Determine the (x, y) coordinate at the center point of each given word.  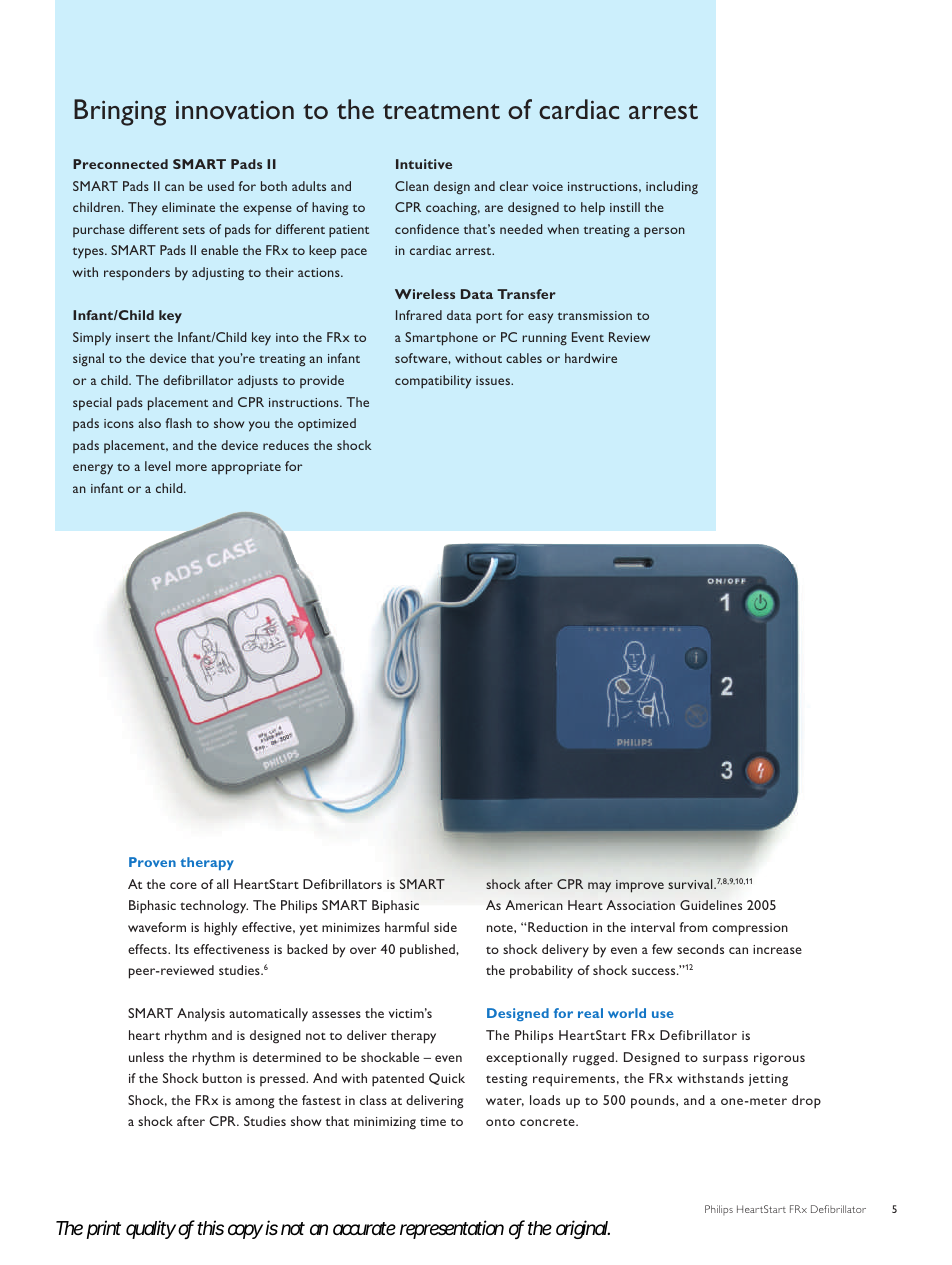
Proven (152, 862)
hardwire (591, 358)
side (445, 927)
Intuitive (424, 164)
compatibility (433, 382)
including (672, 188)
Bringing (120, 112)
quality (151, 1229)
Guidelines (711, 905)
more (191, 467)
